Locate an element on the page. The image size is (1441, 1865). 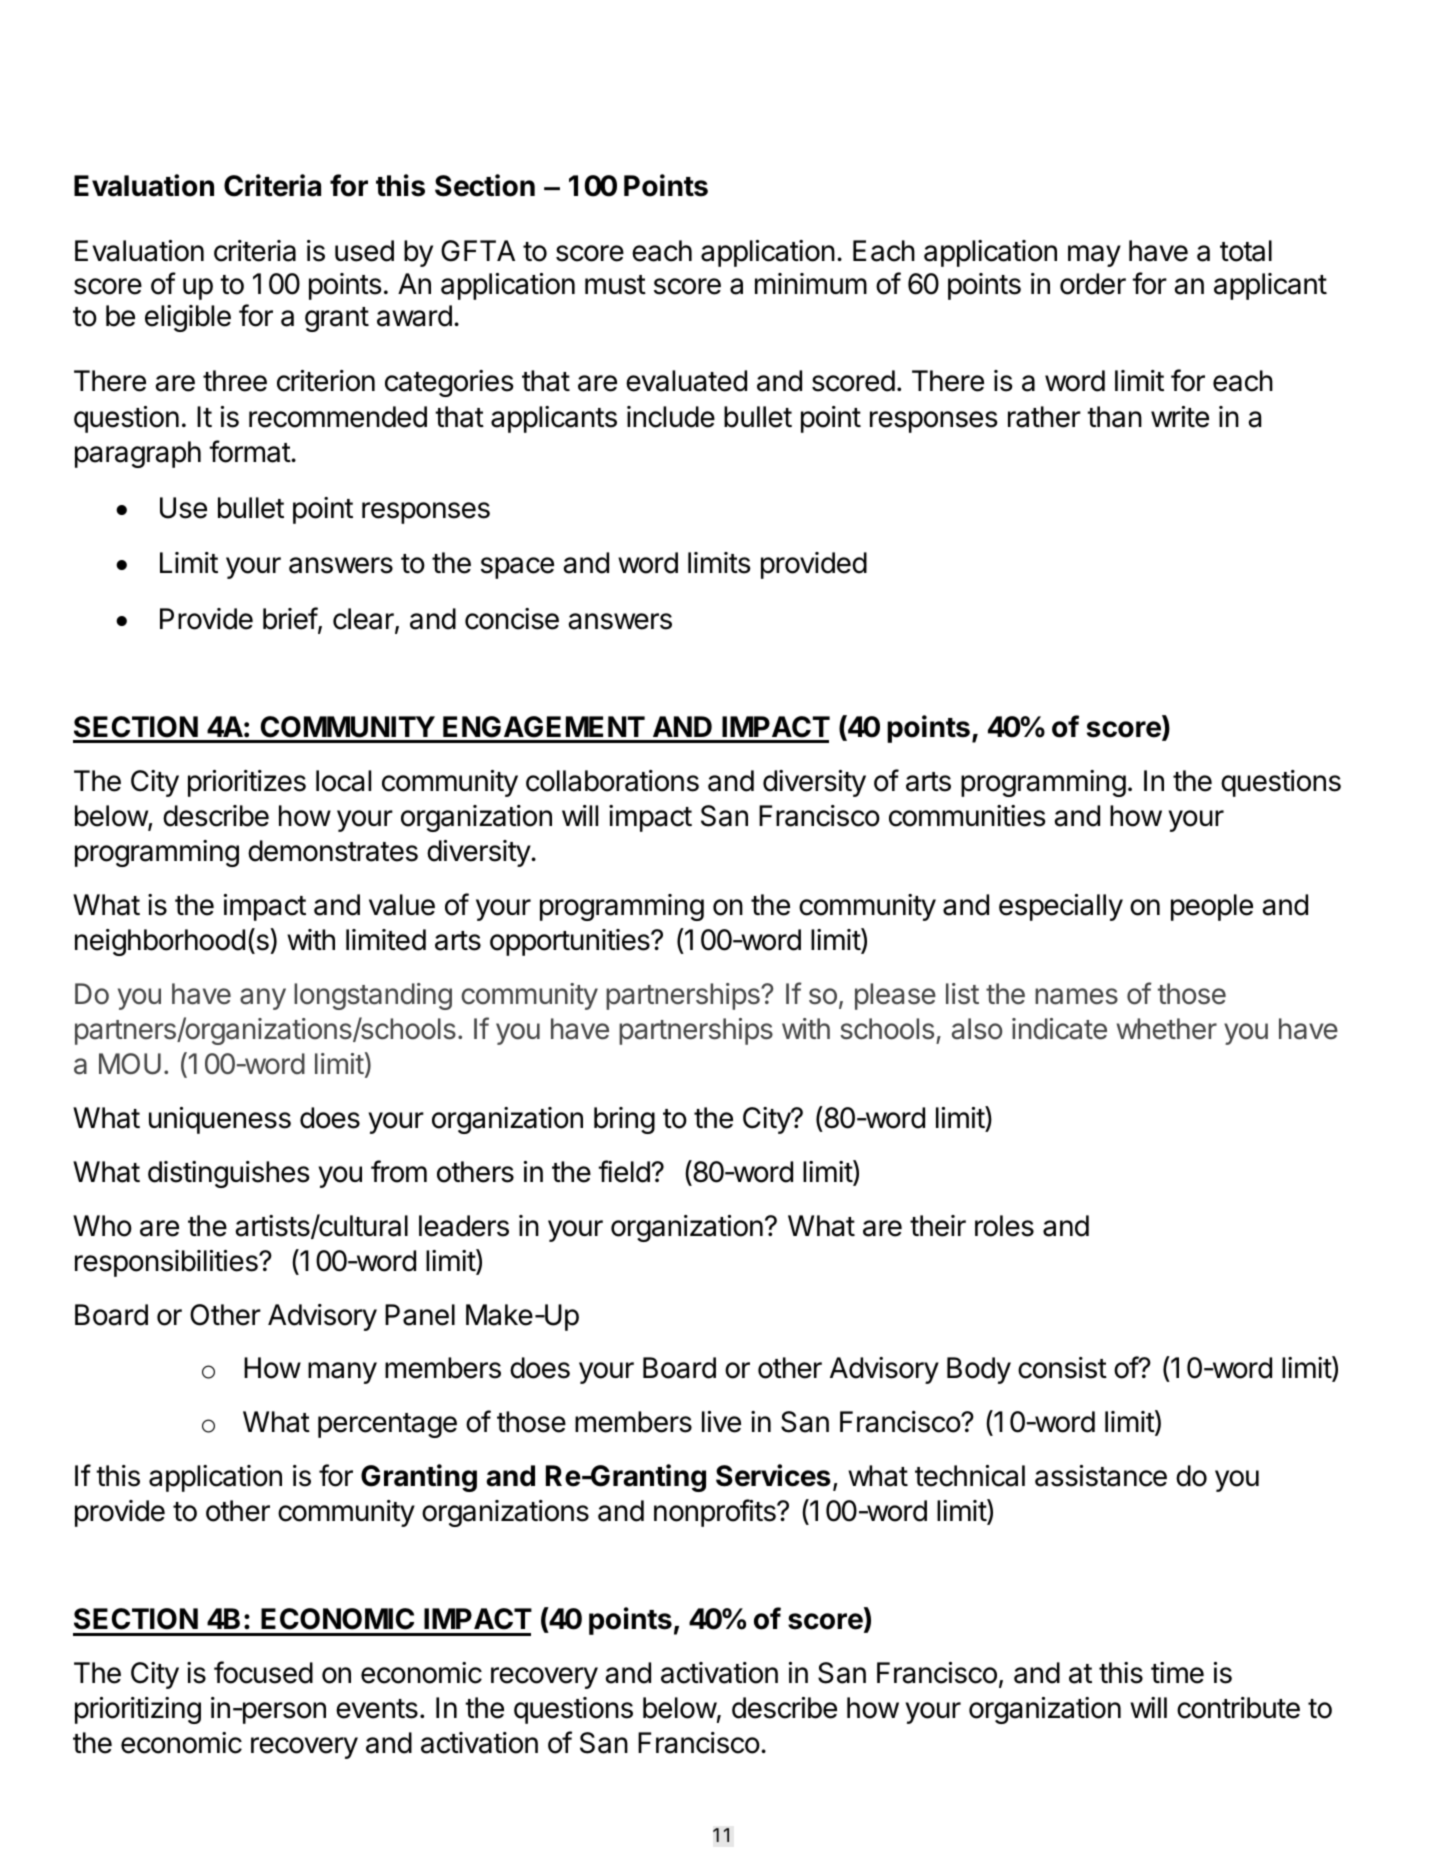
nonprofits is located at coordinates (716, 1513).
